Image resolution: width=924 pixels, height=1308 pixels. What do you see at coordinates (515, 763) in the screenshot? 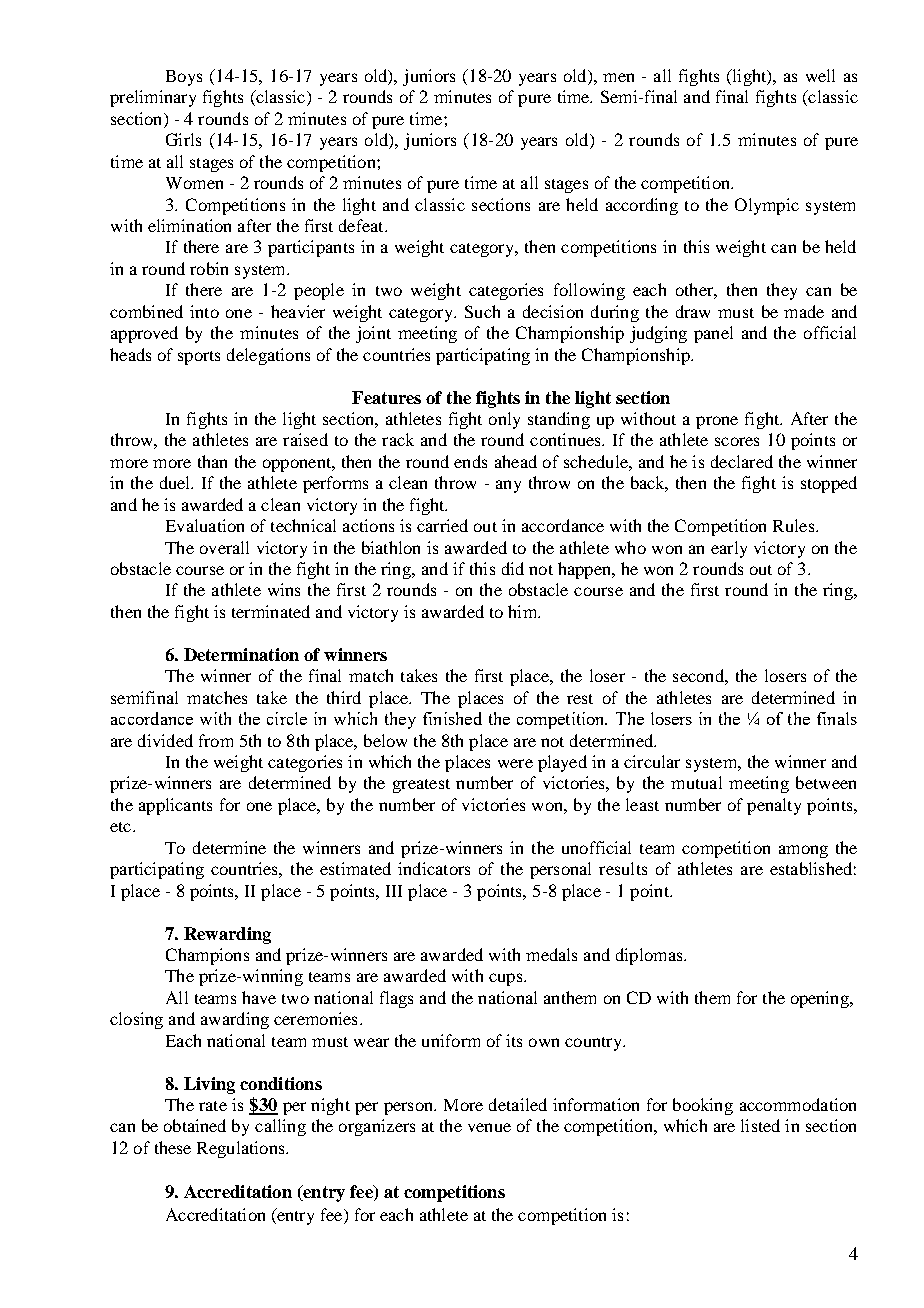
I see `were` at bounding box center [515, 763].
